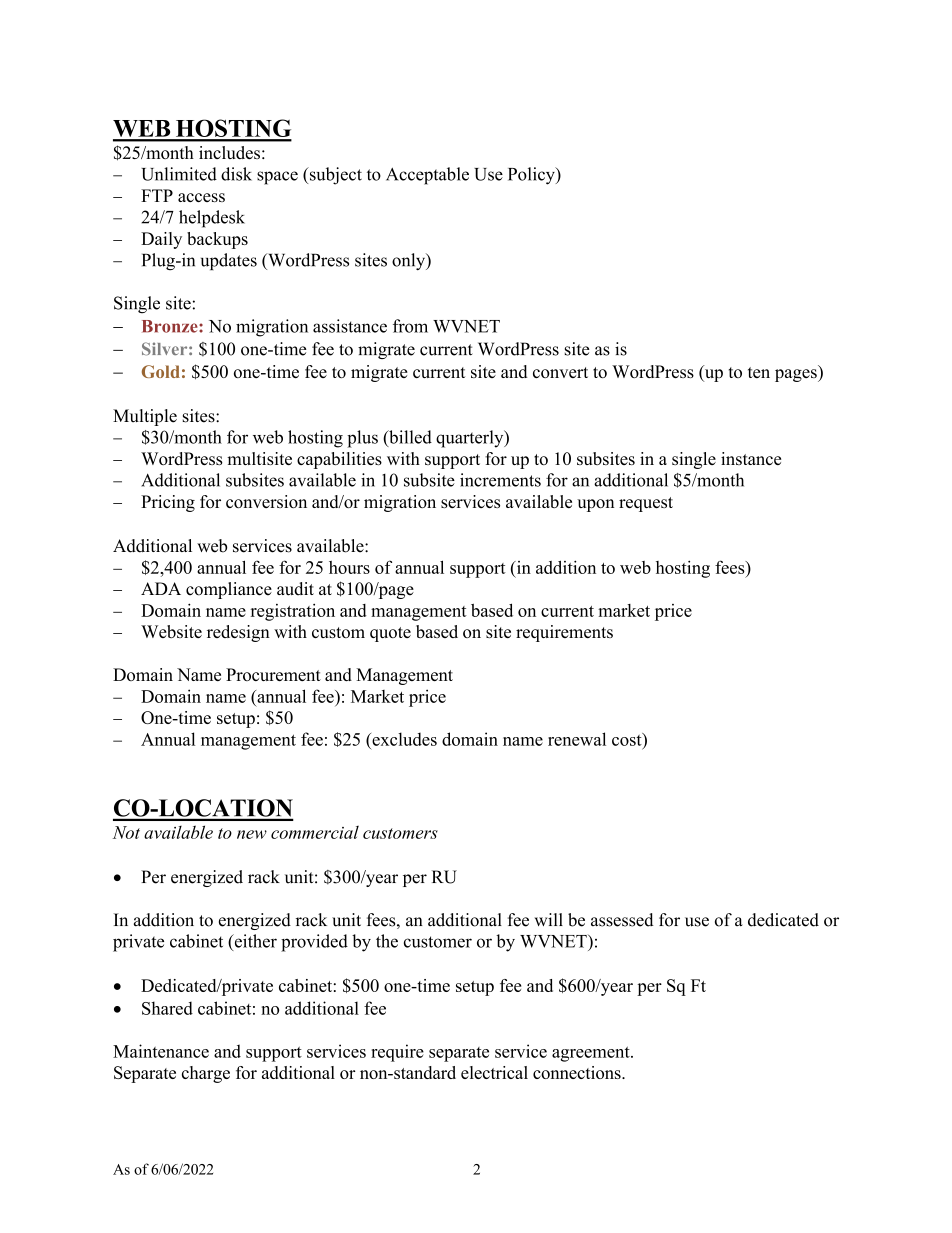 The image size is (952, 1233). I want to click on charge, so click(206, 1074).
